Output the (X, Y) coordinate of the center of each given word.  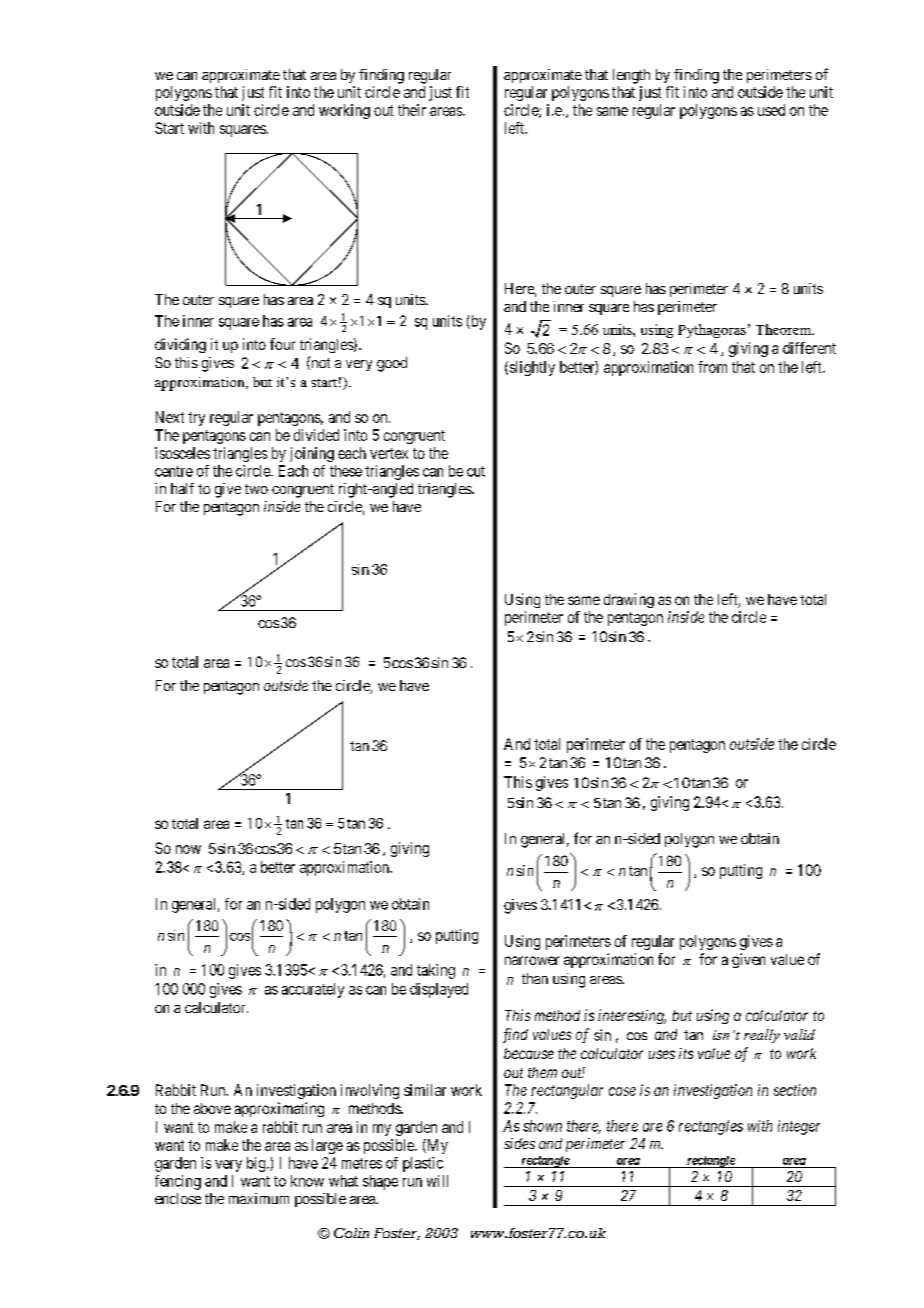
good (392, 364)
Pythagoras (712, 331)
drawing (629, 600)
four (282, 344)
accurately (313, 990)
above (212, 1108)
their (412, 110)
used (771, 110)
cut (476, 471)
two (256, 489)
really (762, 1036)
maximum (259, 1198)
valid (799, 1034)
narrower (532, 960)
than (535, 978)
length (631, 76)
